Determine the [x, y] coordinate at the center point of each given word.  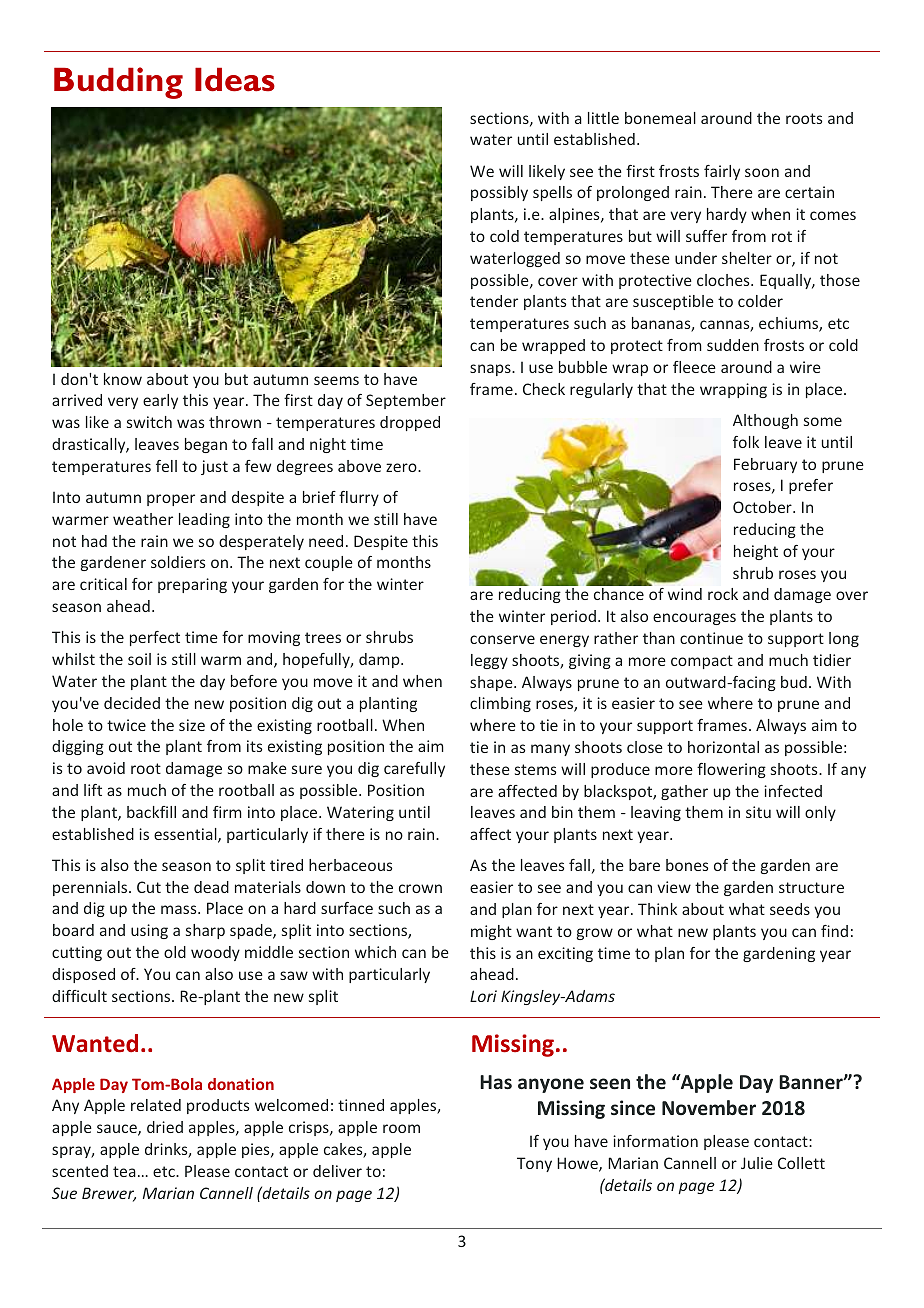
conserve [502, 639]
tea [124, 1171]
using [149, 931]
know [123, 379]
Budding [118, 83]
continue [711, 638]
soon [762, 172]
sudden [733, 345]
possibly [499, 193]
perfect [155, 638]
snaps [491, 370]
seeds [790, 909]
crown [420, 888]
